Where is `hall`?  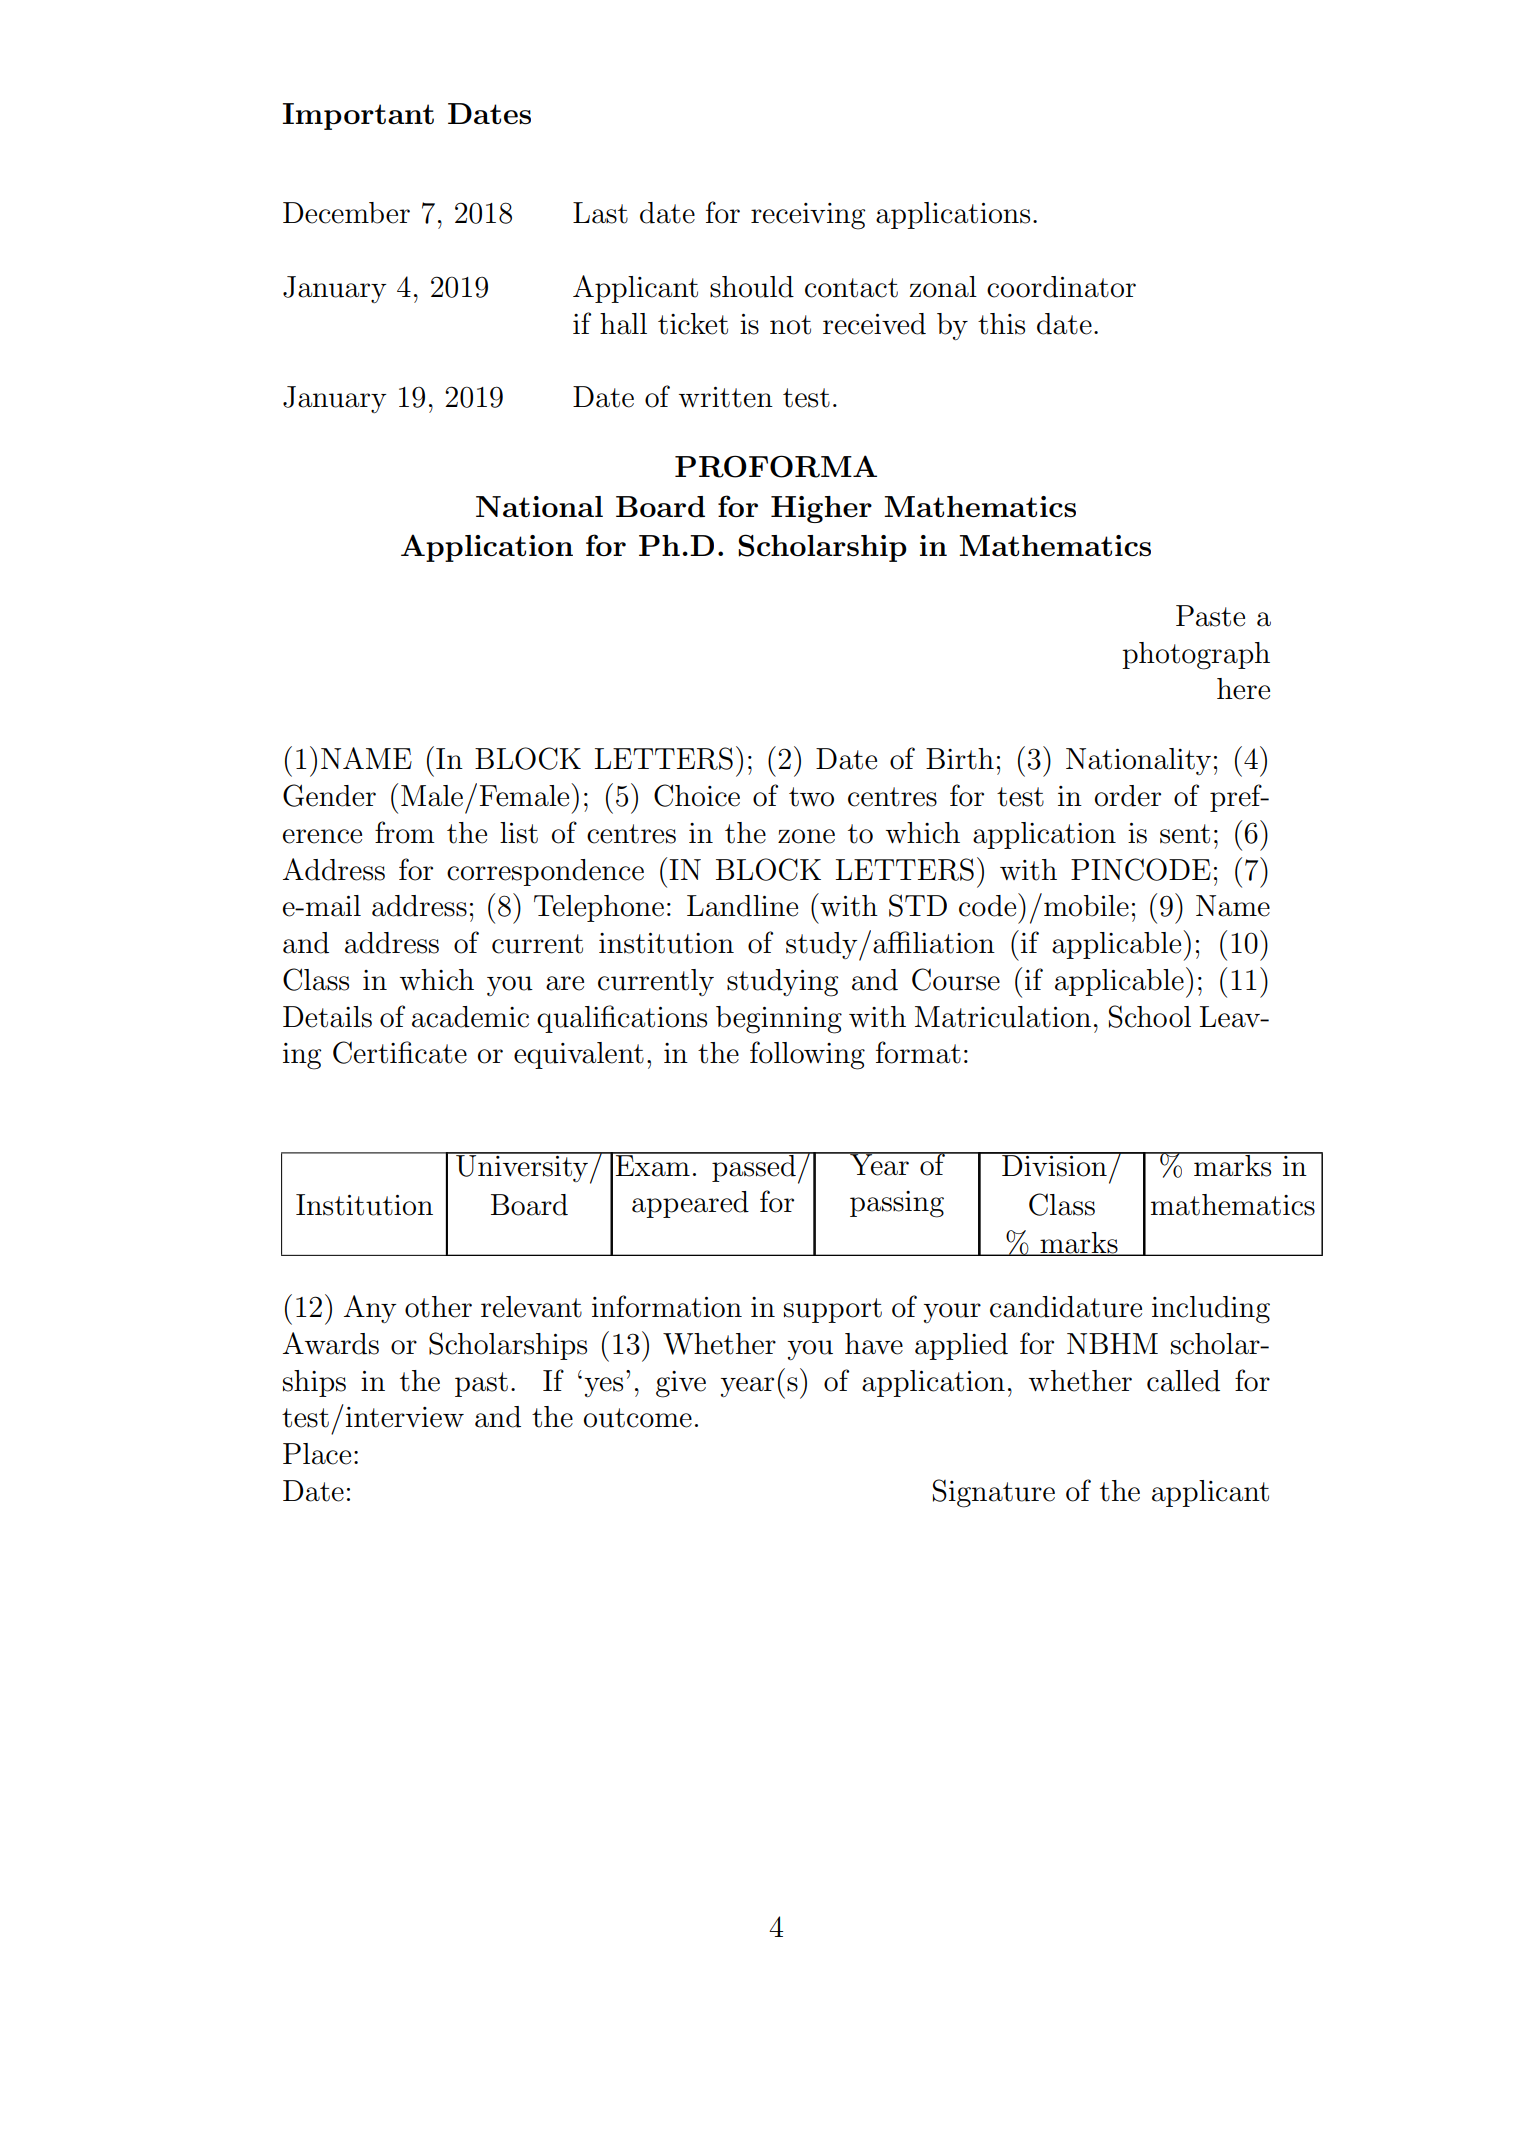 hall is located at coordinates (623, 324).
